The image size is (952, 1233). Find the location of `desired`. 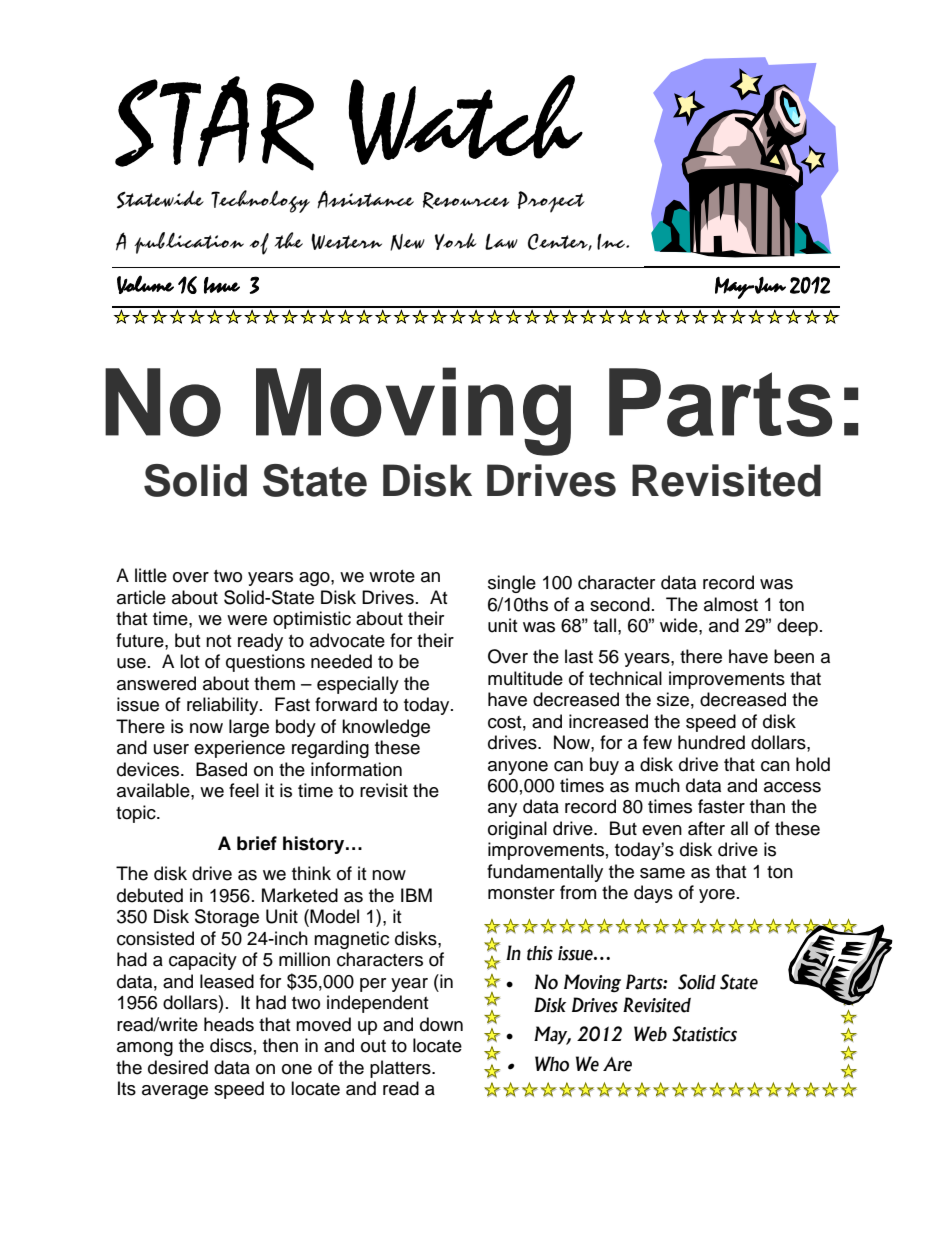

desired is located at coordinates (178, 1067).
